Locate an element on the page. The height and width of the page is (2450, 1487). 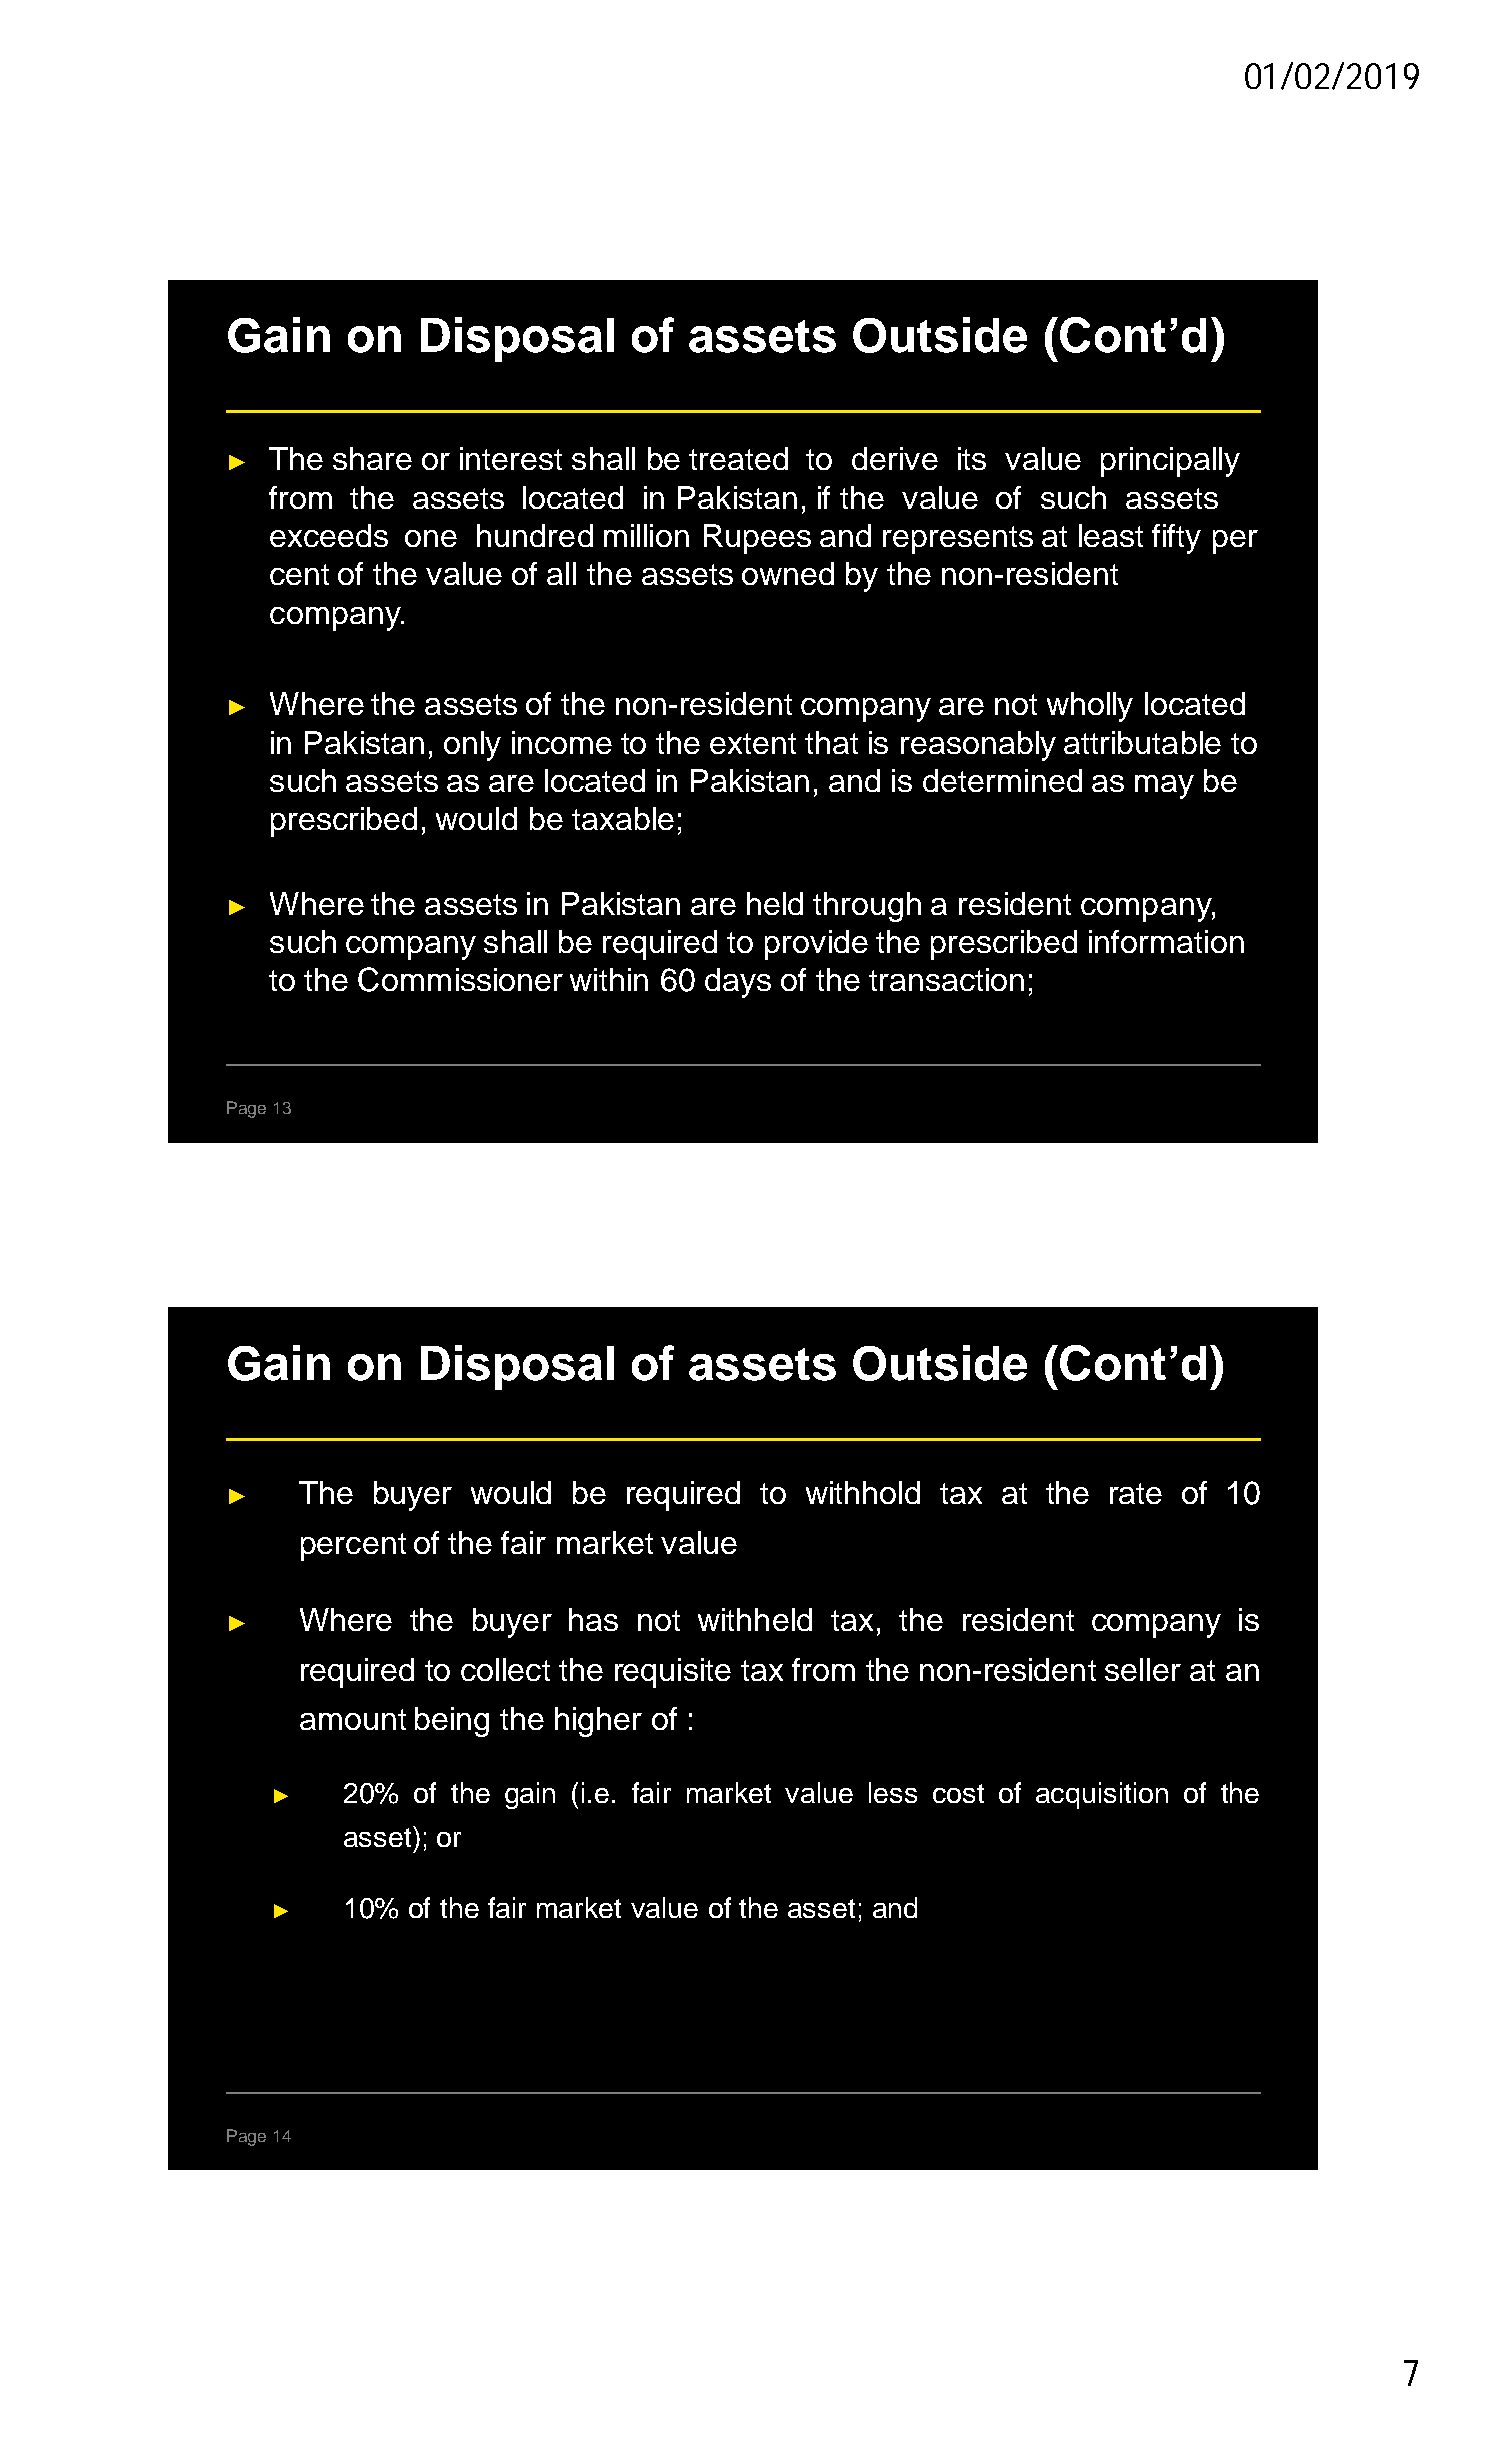
acquisition is located at coordinates (1102, 1795).
